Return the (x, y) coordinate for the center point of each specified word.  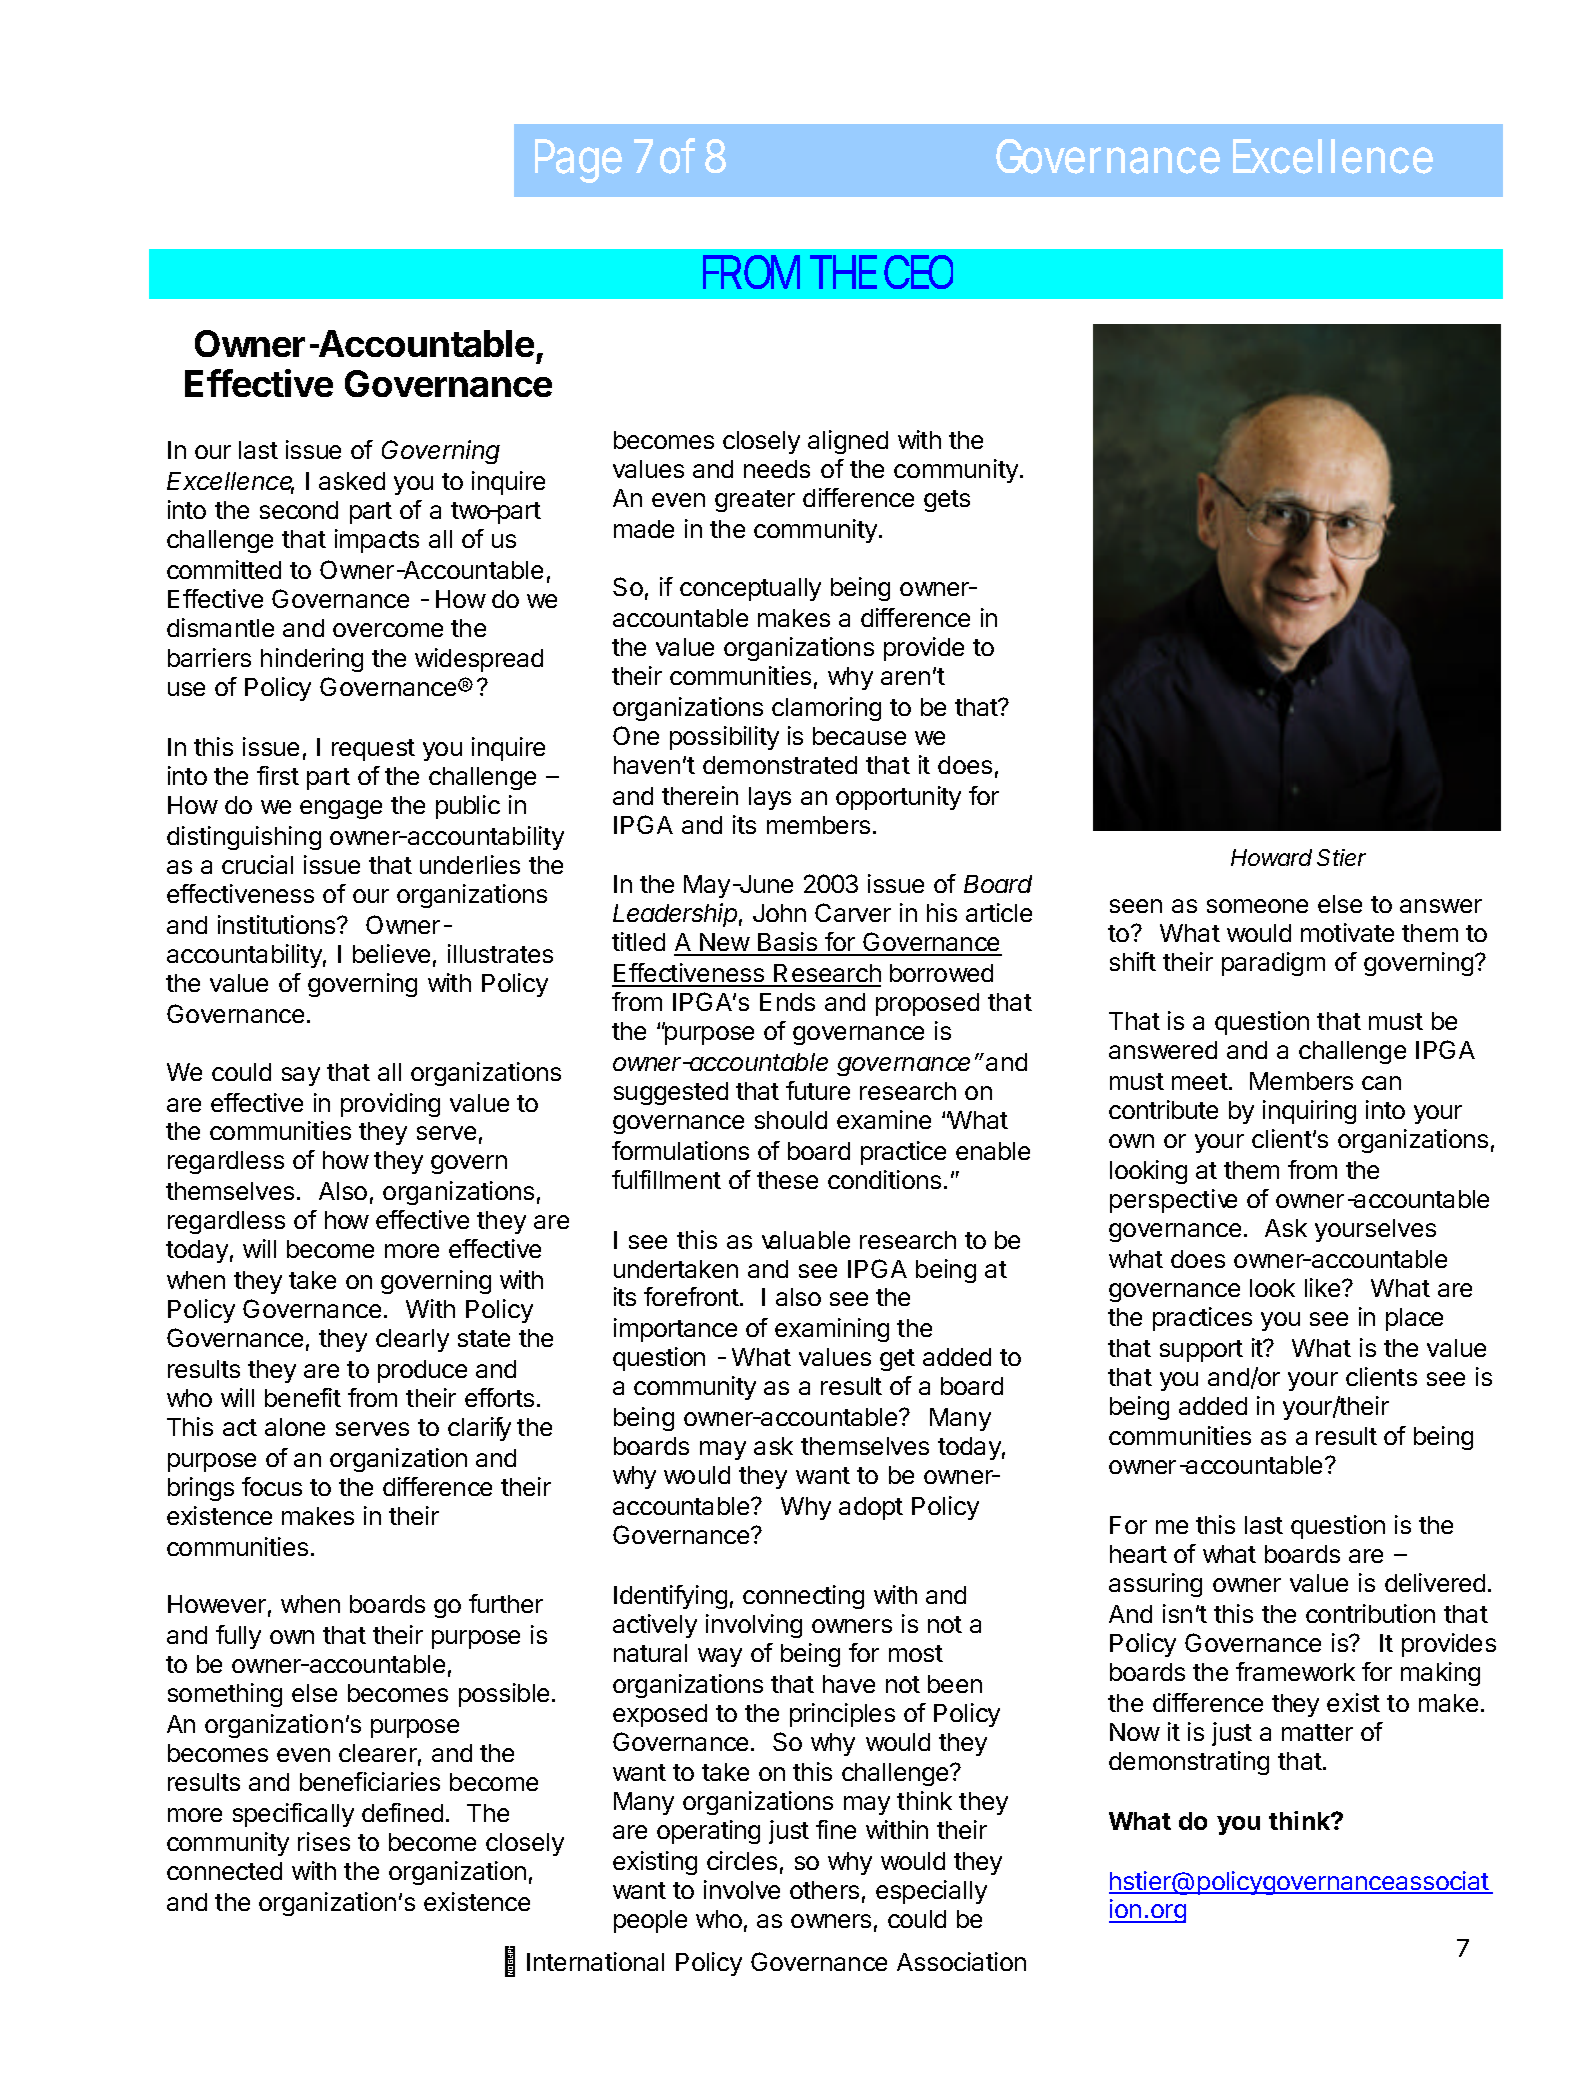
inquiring (1309, 1112)
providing (390, 1105)
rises (324, 1841)
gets (947, 501)
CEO (918, 272)
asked (352, 481)
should (791, 1120)
